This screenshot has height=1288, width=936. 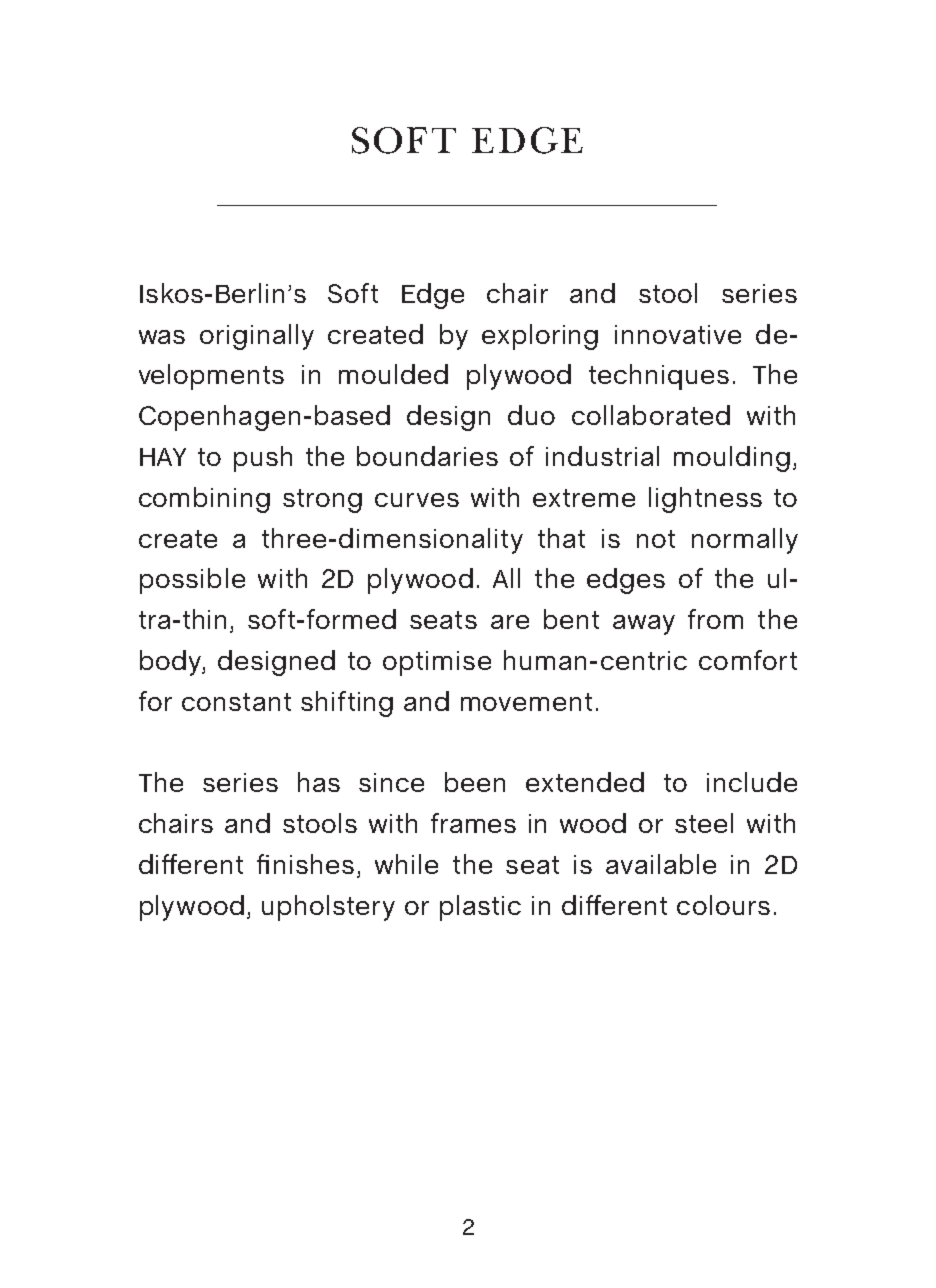 What do you see at coordinates (417, 500) in the screenshot?
I see `curves` at bounding box center [417, 500].
